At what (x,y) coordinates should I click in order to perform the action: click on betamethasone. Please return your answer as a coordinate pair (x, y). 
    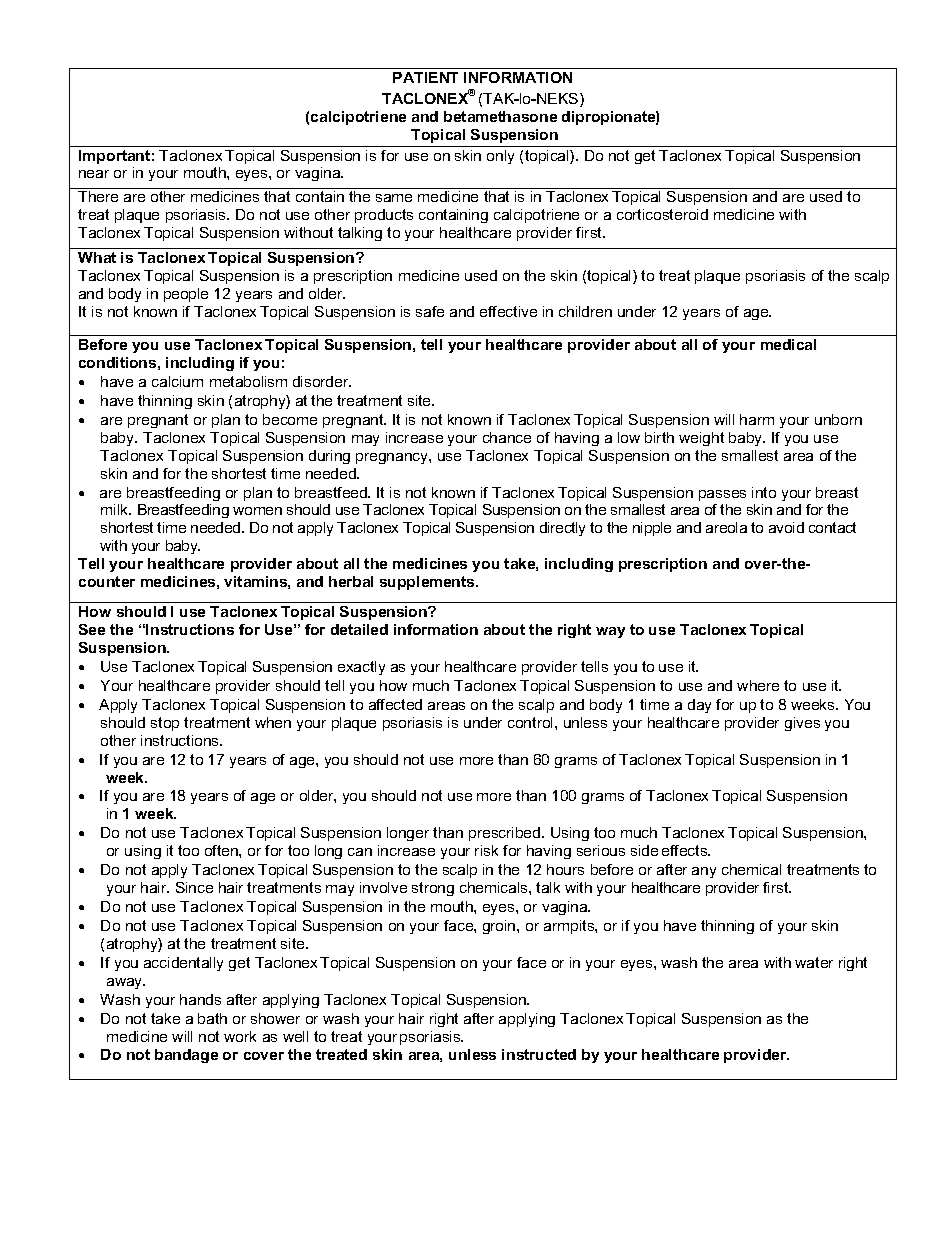
    Looking at the image, I should click on (500, 116).
